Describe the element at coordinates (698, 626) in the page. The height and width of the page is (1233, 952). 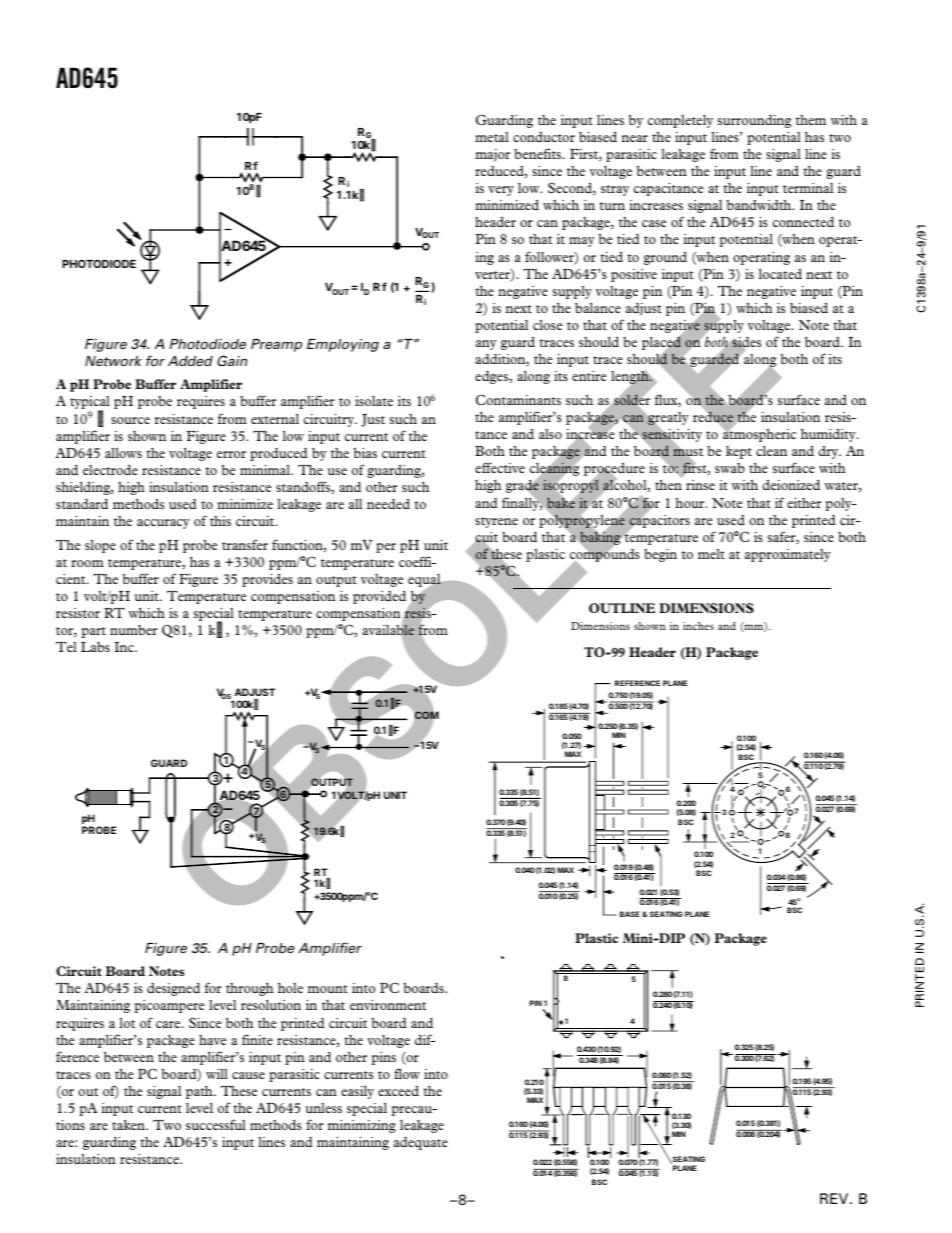
I see `inches` at that location.
